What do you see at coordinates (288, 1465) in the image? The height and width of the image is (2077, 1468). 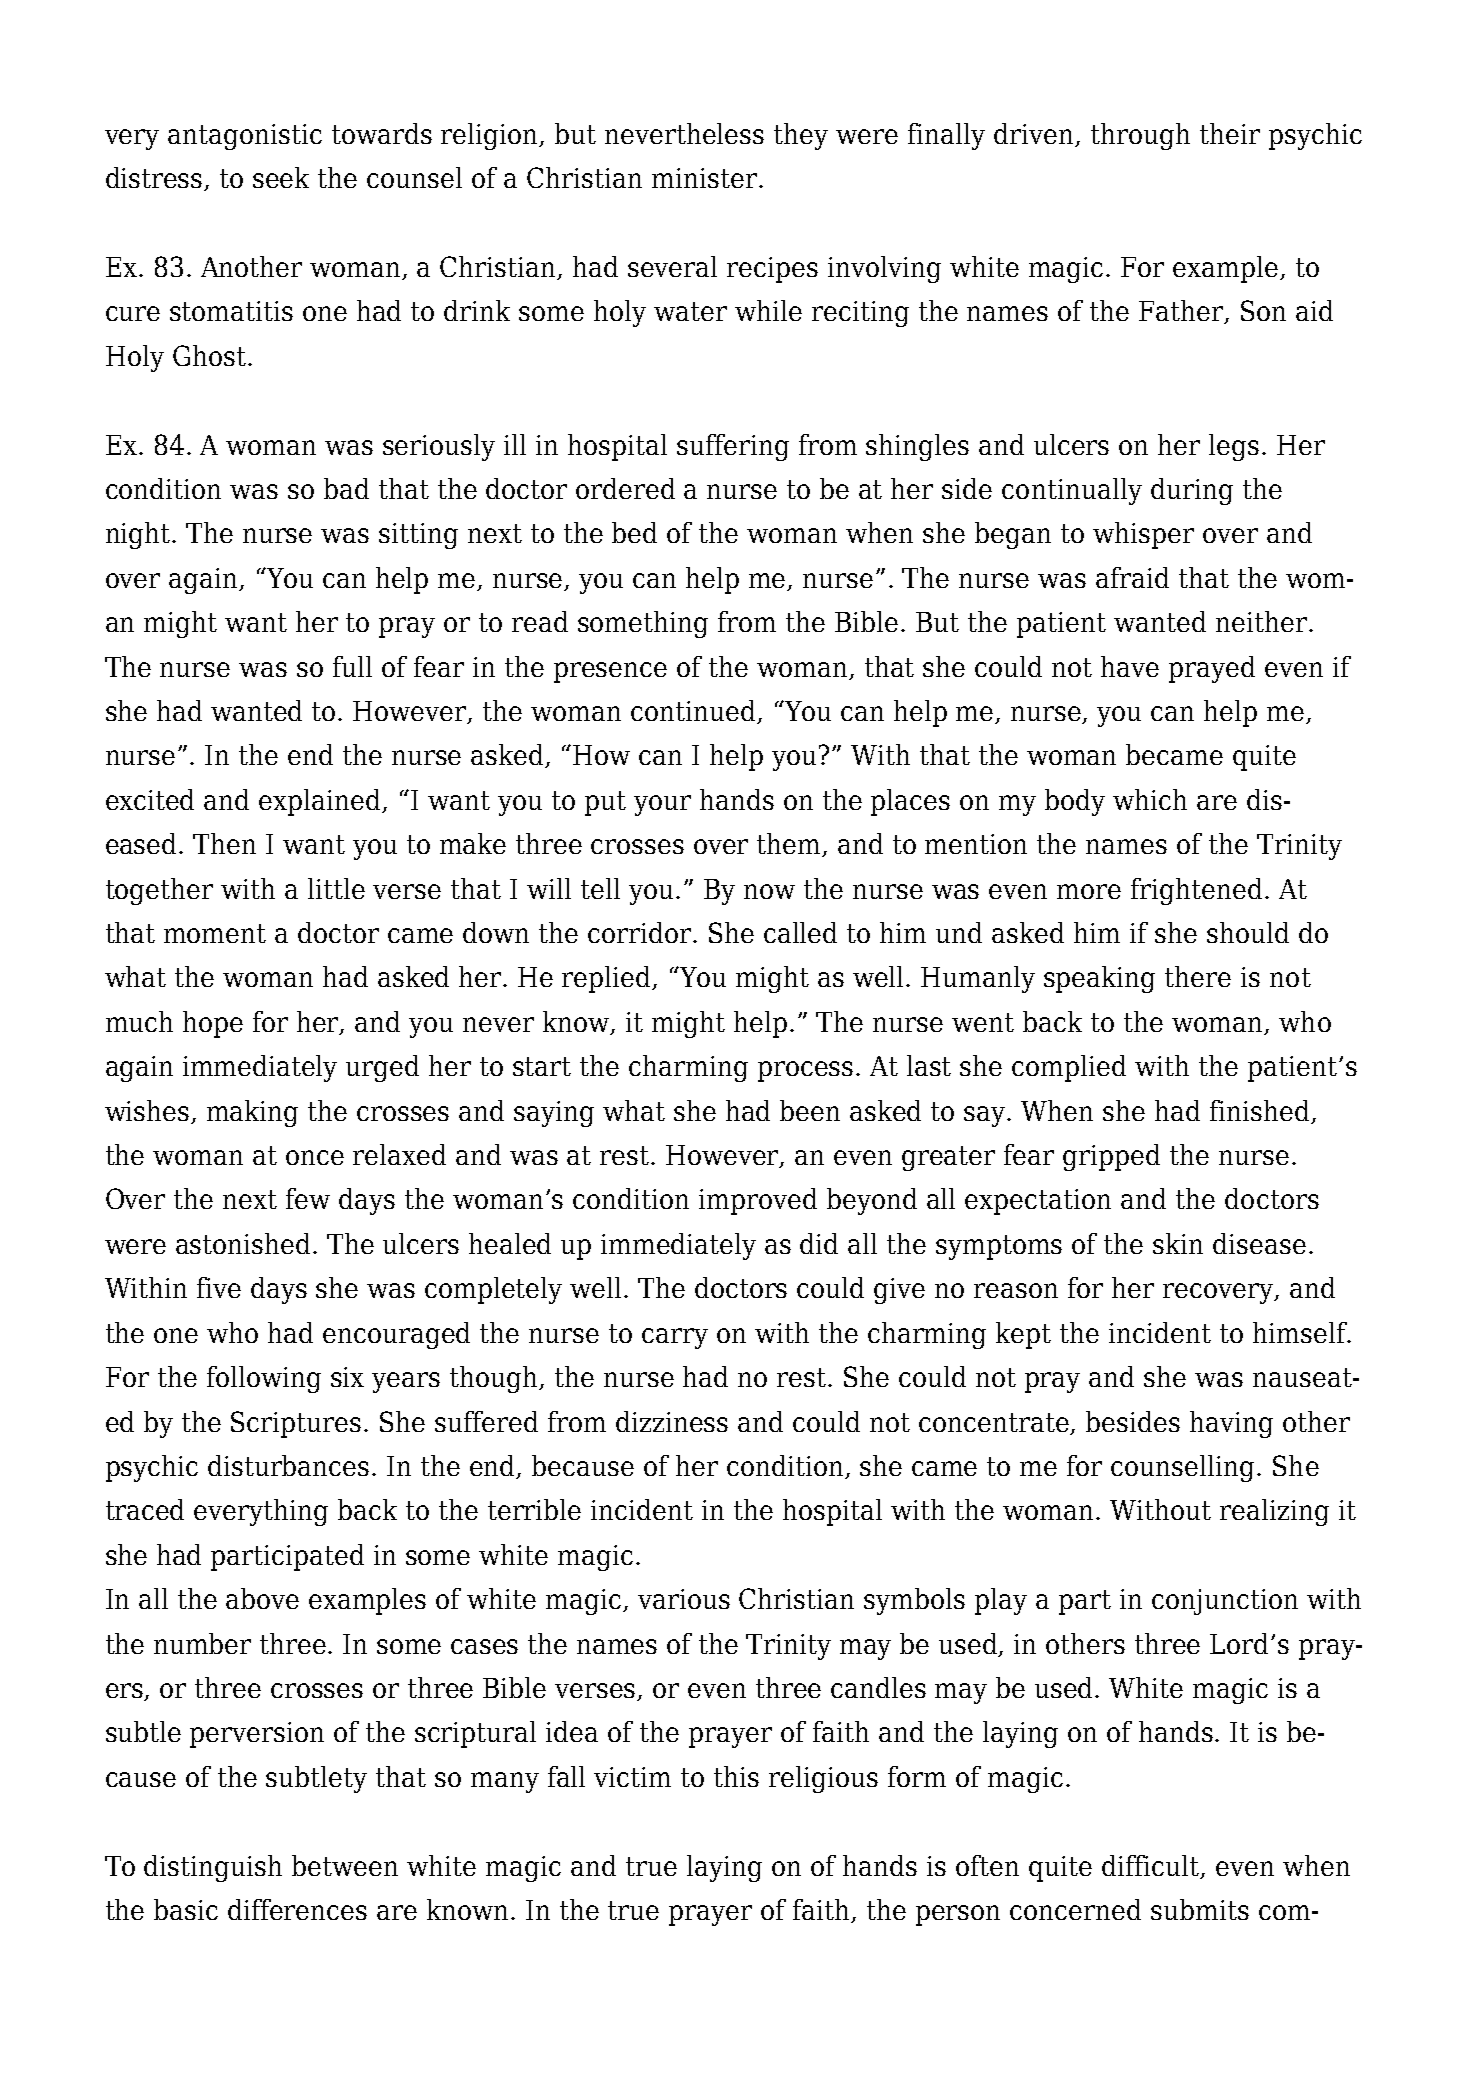 I see `disturbances` at bounding box center [288, 1465].
